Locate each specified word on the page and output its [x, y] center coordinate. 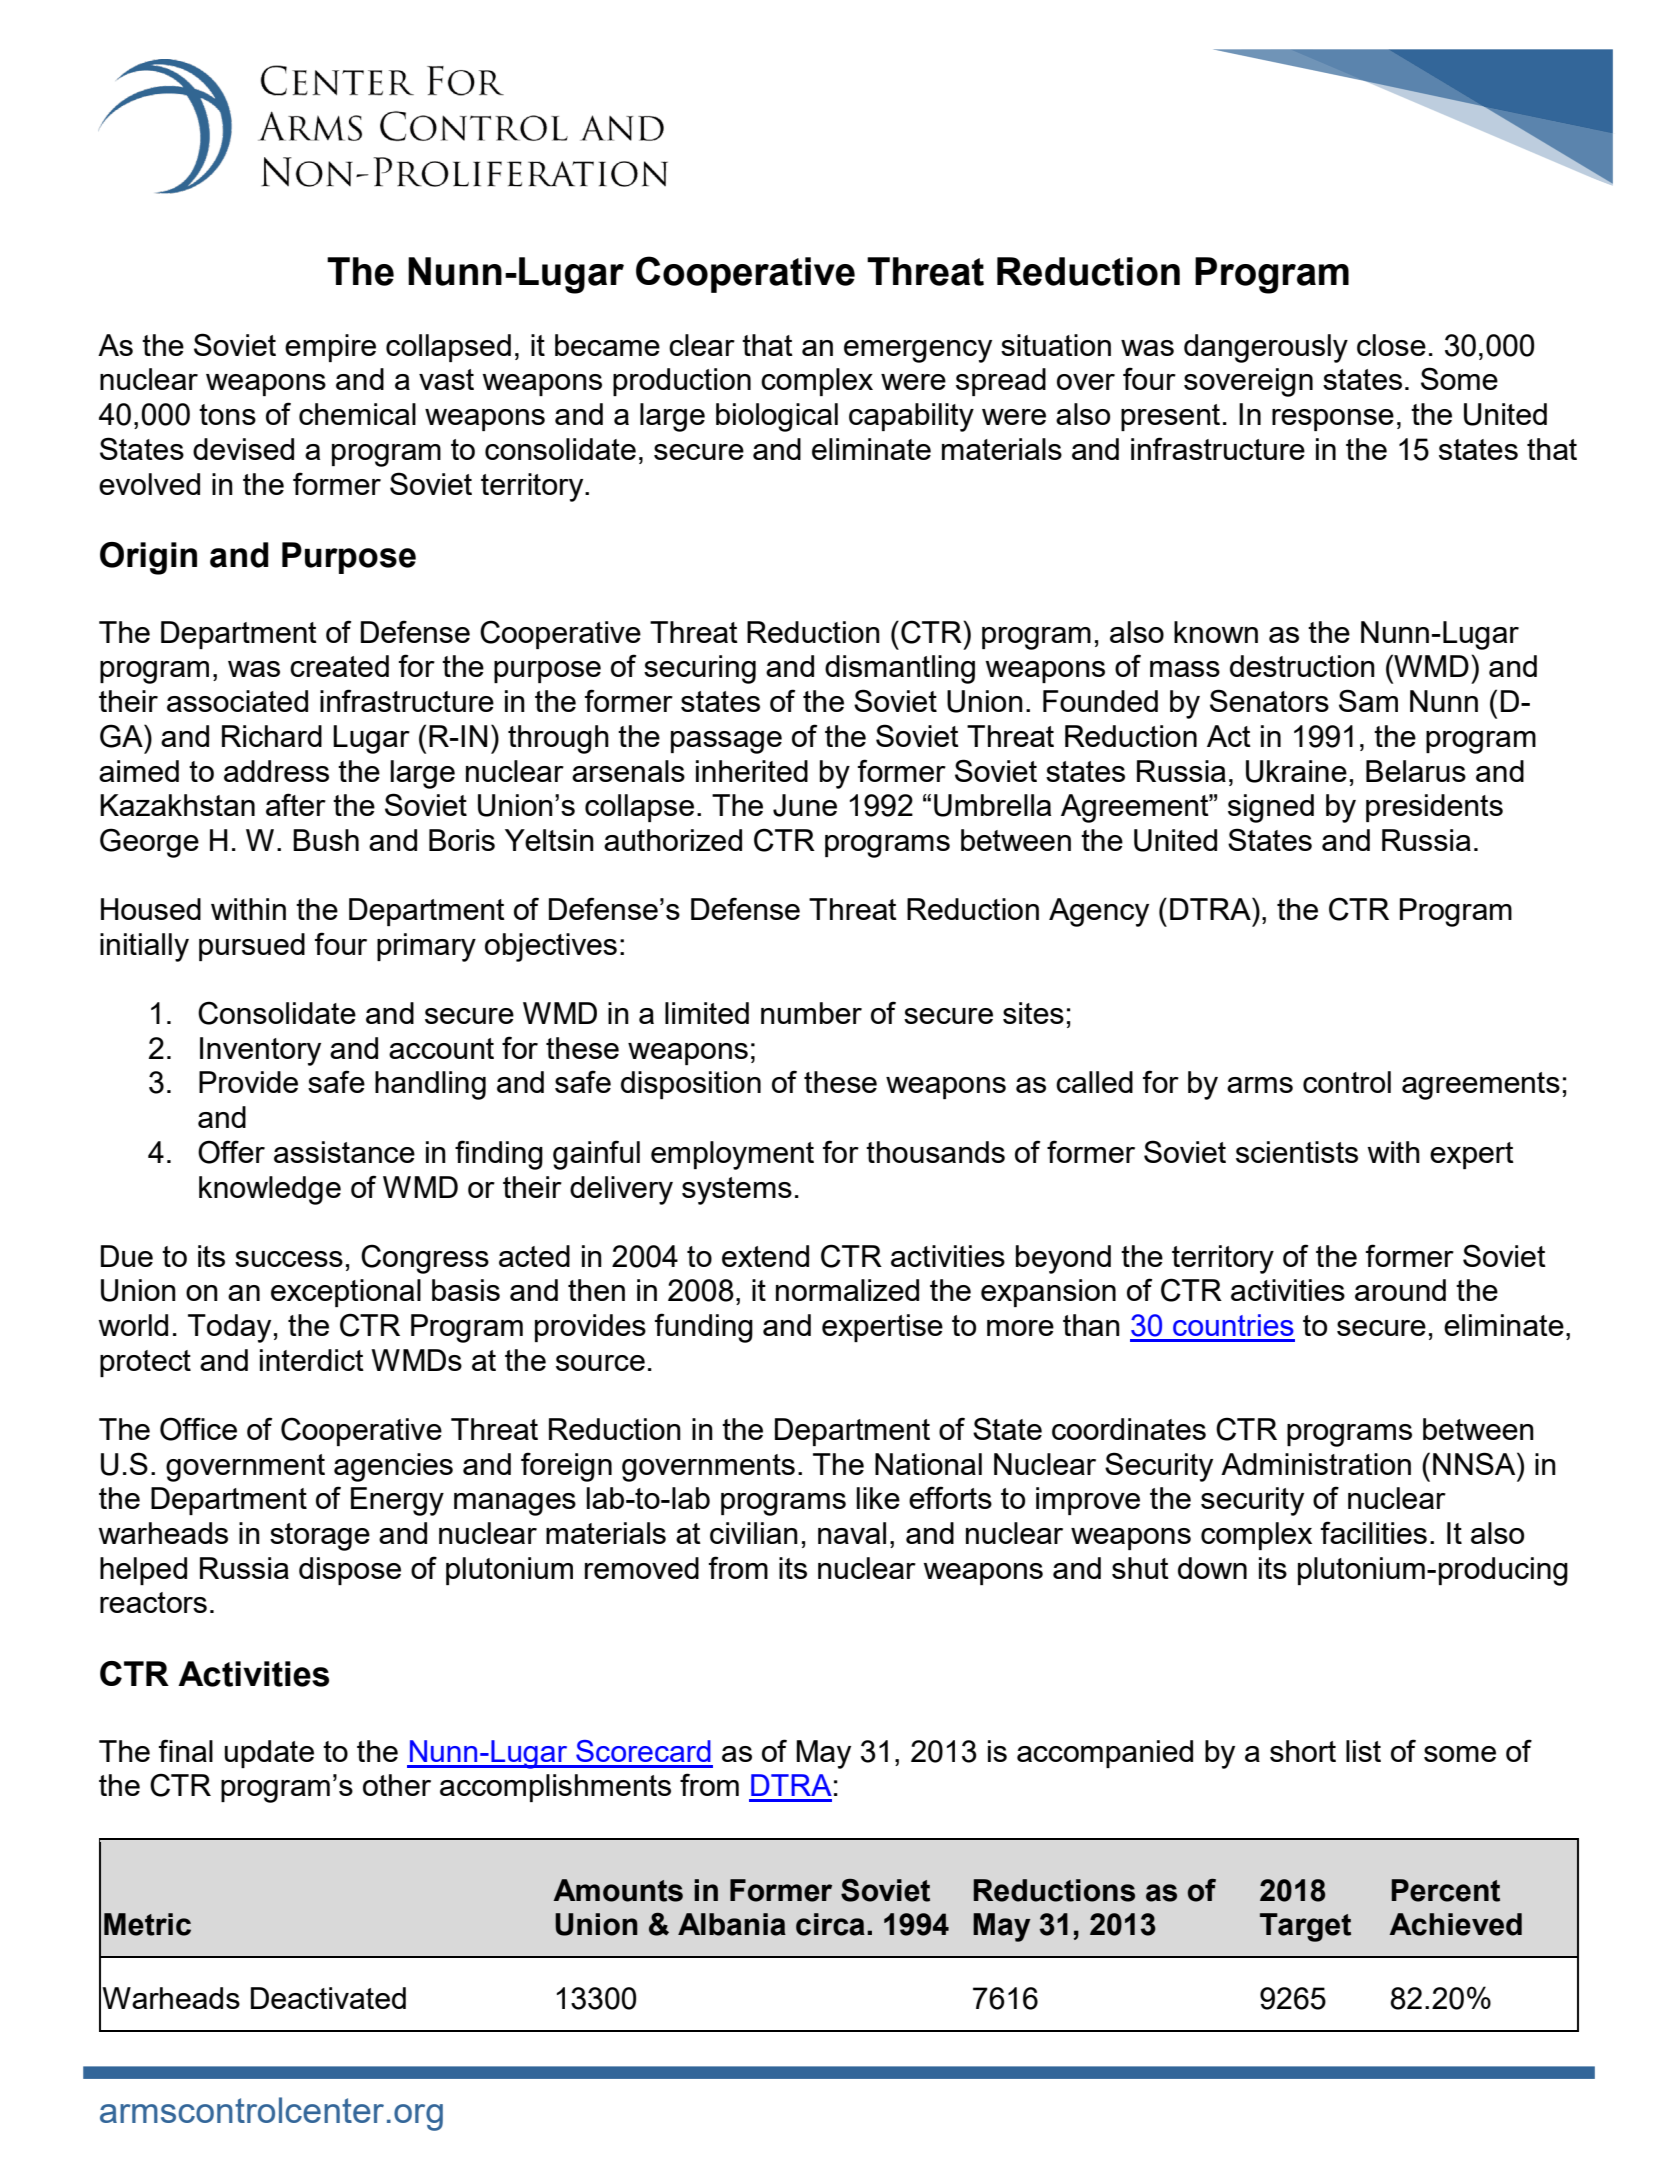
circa [830, 1924]
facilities [1374, 1532]
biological [777, 417]
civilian [754, 1533]
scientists [1297, 1152]
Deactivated [328, 1998]
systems [737, 1191]
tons [227, 414]
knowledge [270, 1190]
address [276, 771]
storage [320, 1537]
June [805, 805]
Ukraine [1296, 771]
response [1333, 420]
